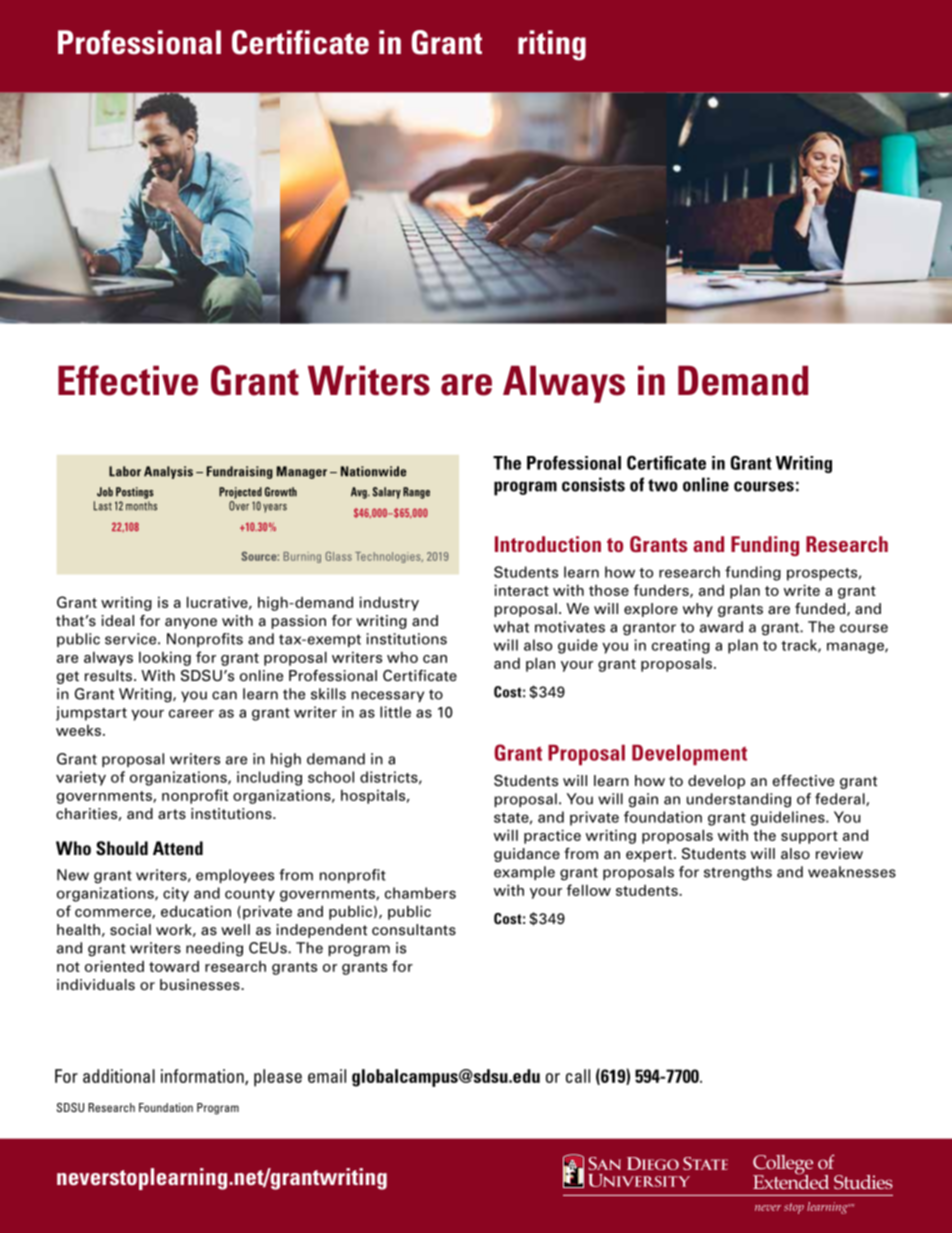 This document has height=1233, width=952. I want to click on social, so click(130, 930).
